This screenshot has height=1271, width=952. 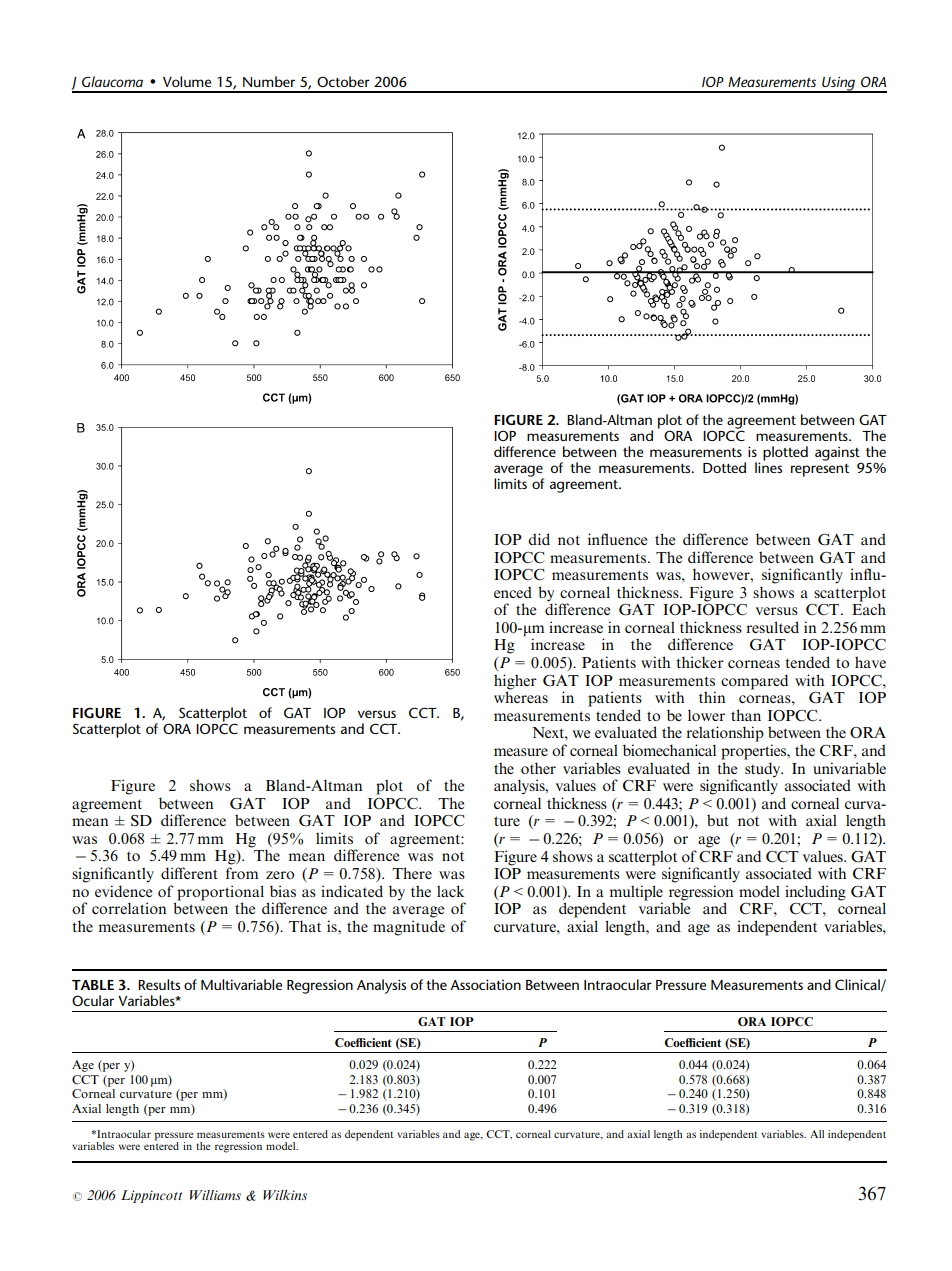 What do you see at coordinates (215, 1195) in the screenshot?
I see `Williams` at bounding box center [215, 1195].
